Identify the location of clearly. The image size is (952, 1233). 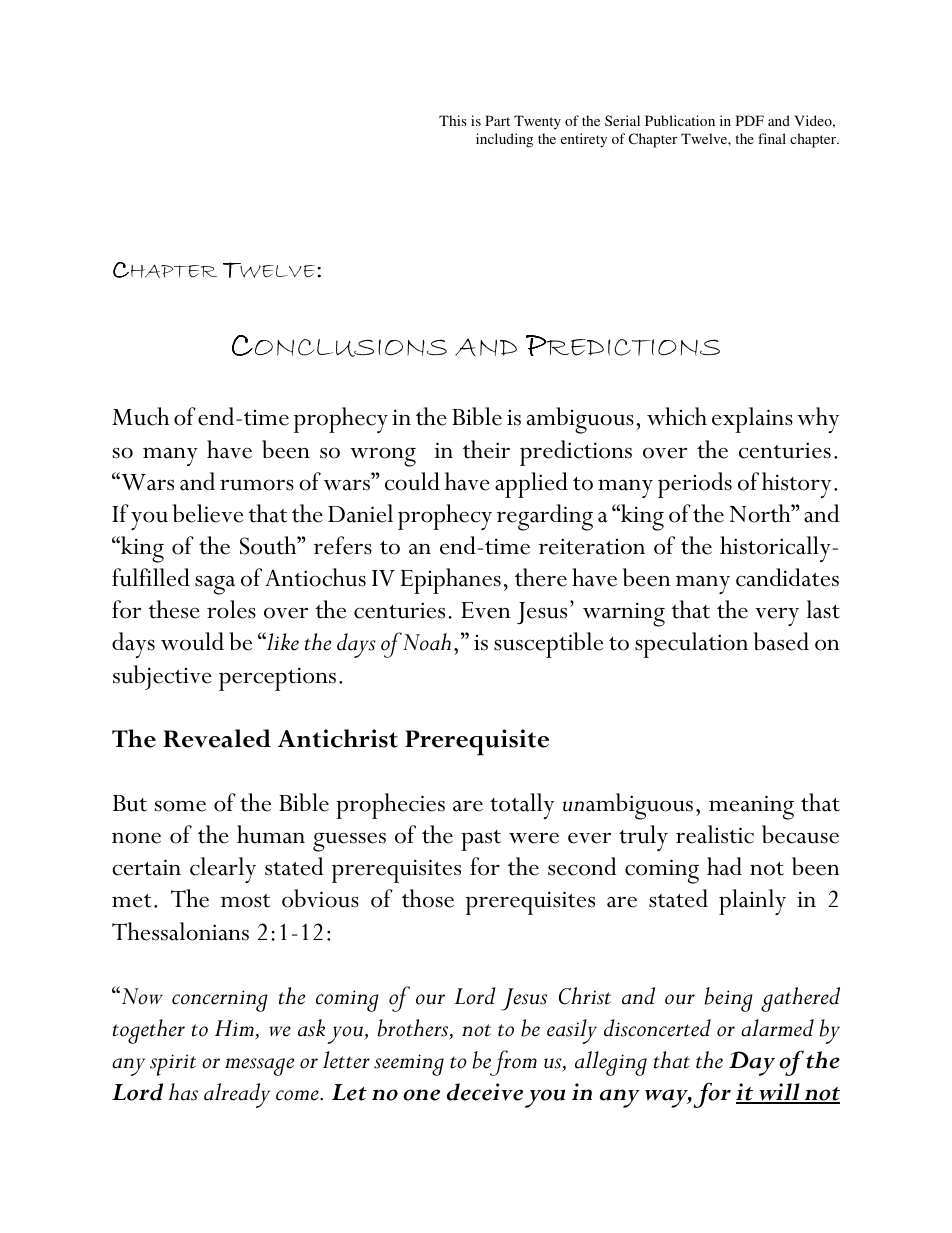
(223, 870).
